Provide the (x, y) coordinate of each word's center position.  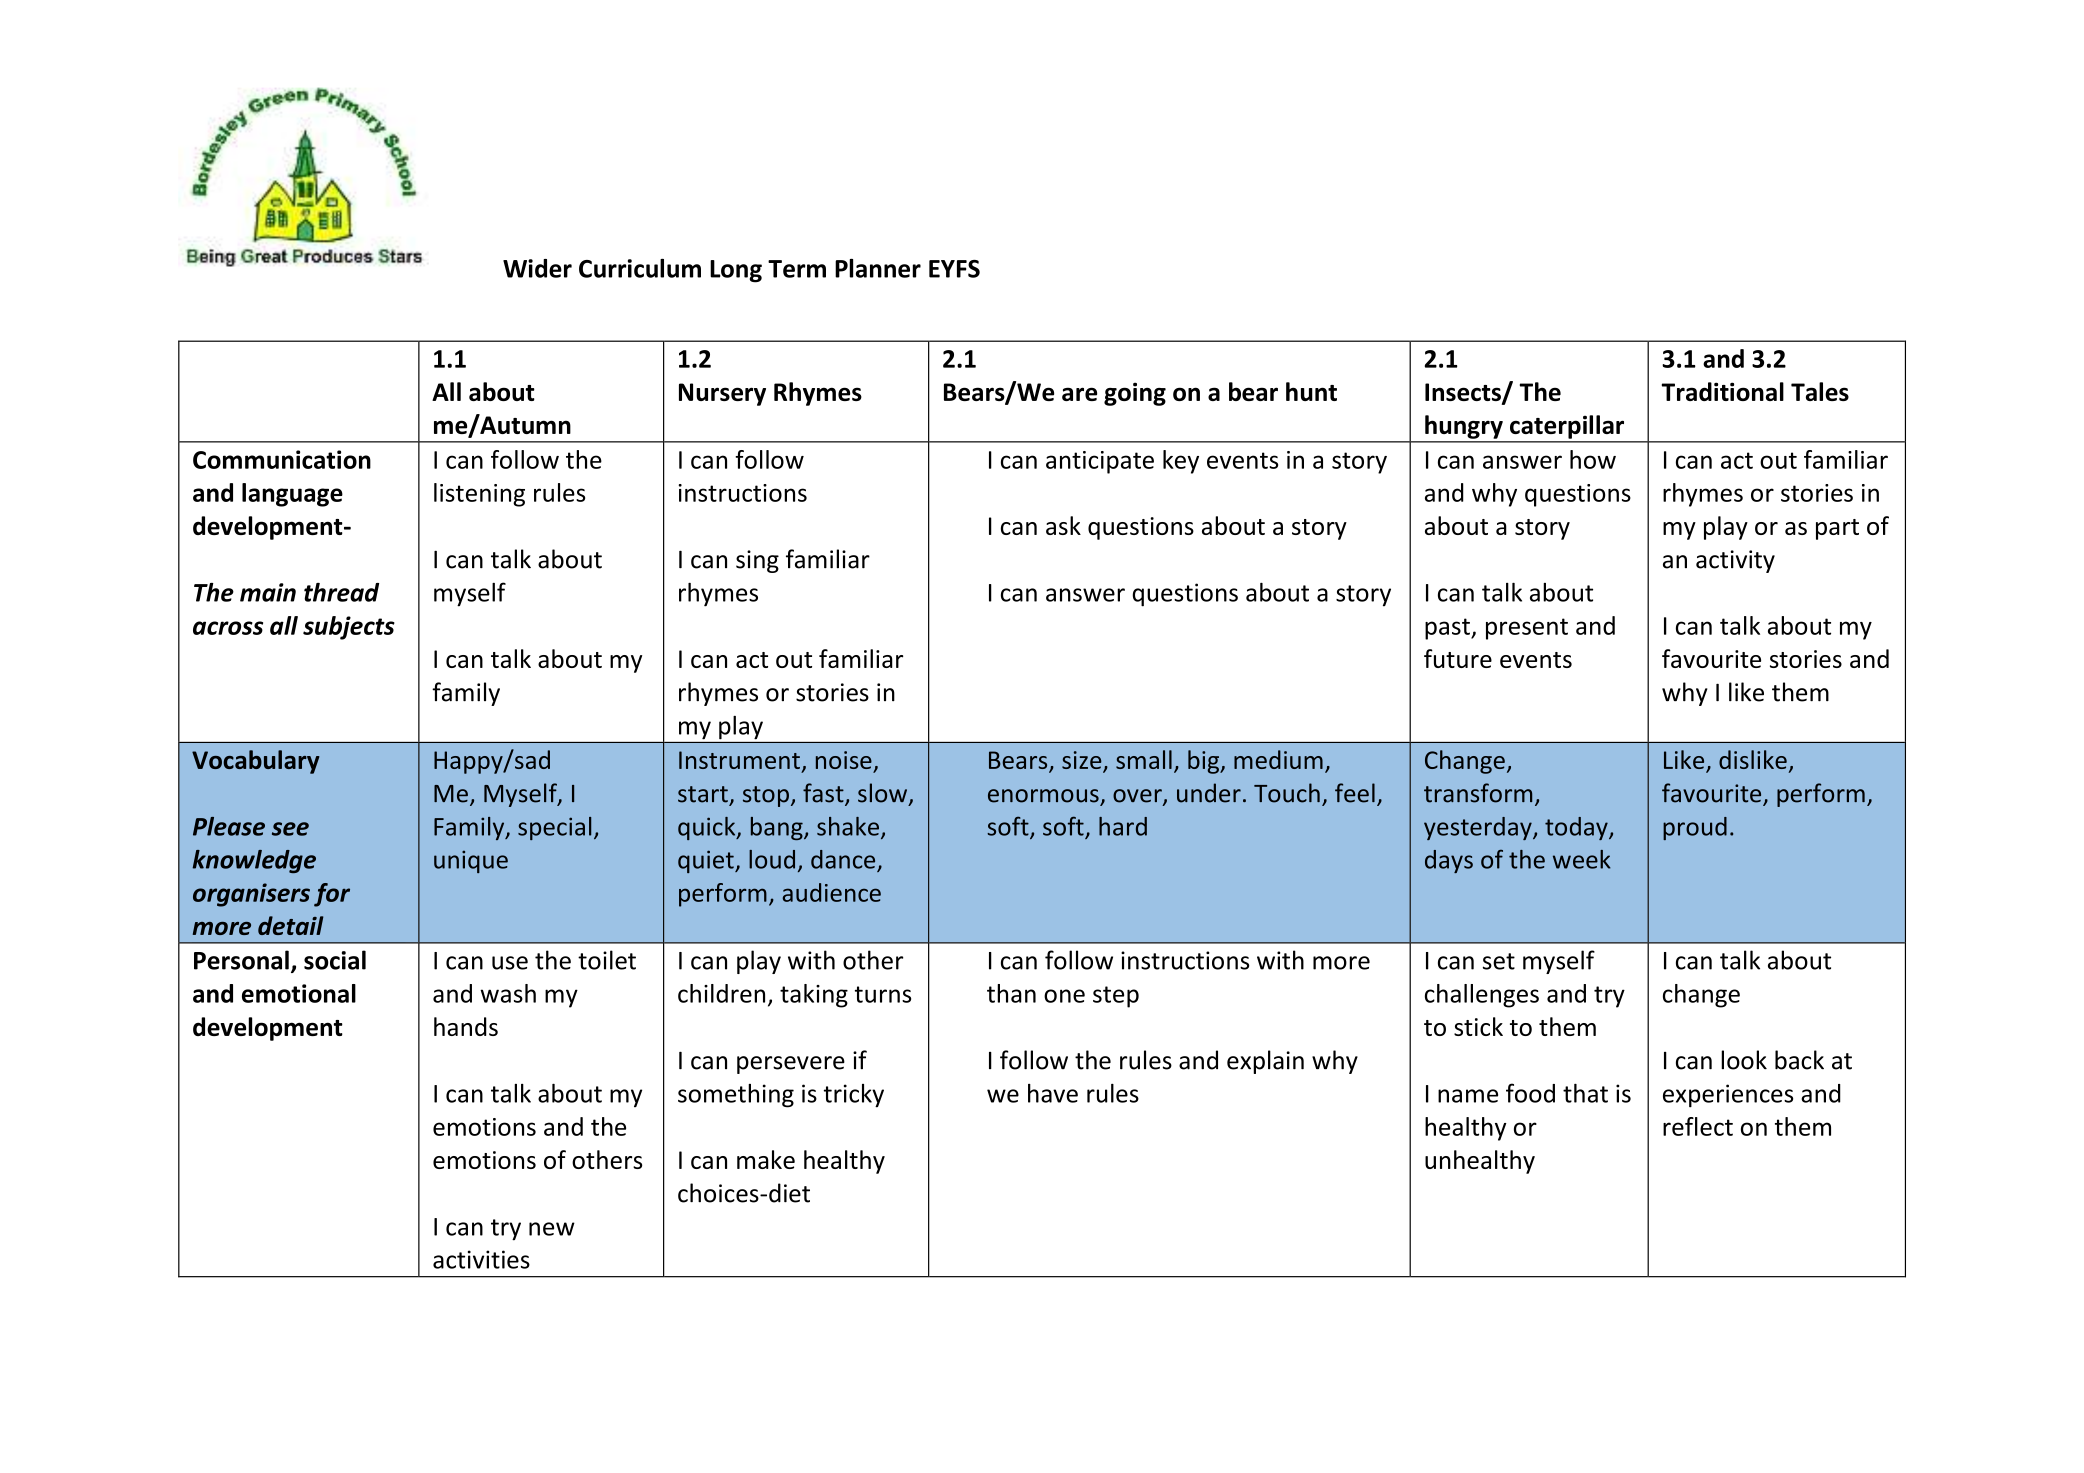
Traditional (1722, 391)
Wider (537, 268)
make (766, 1159)
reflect (1698, 1126)
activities (481, 1259)
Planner (878, 268)
